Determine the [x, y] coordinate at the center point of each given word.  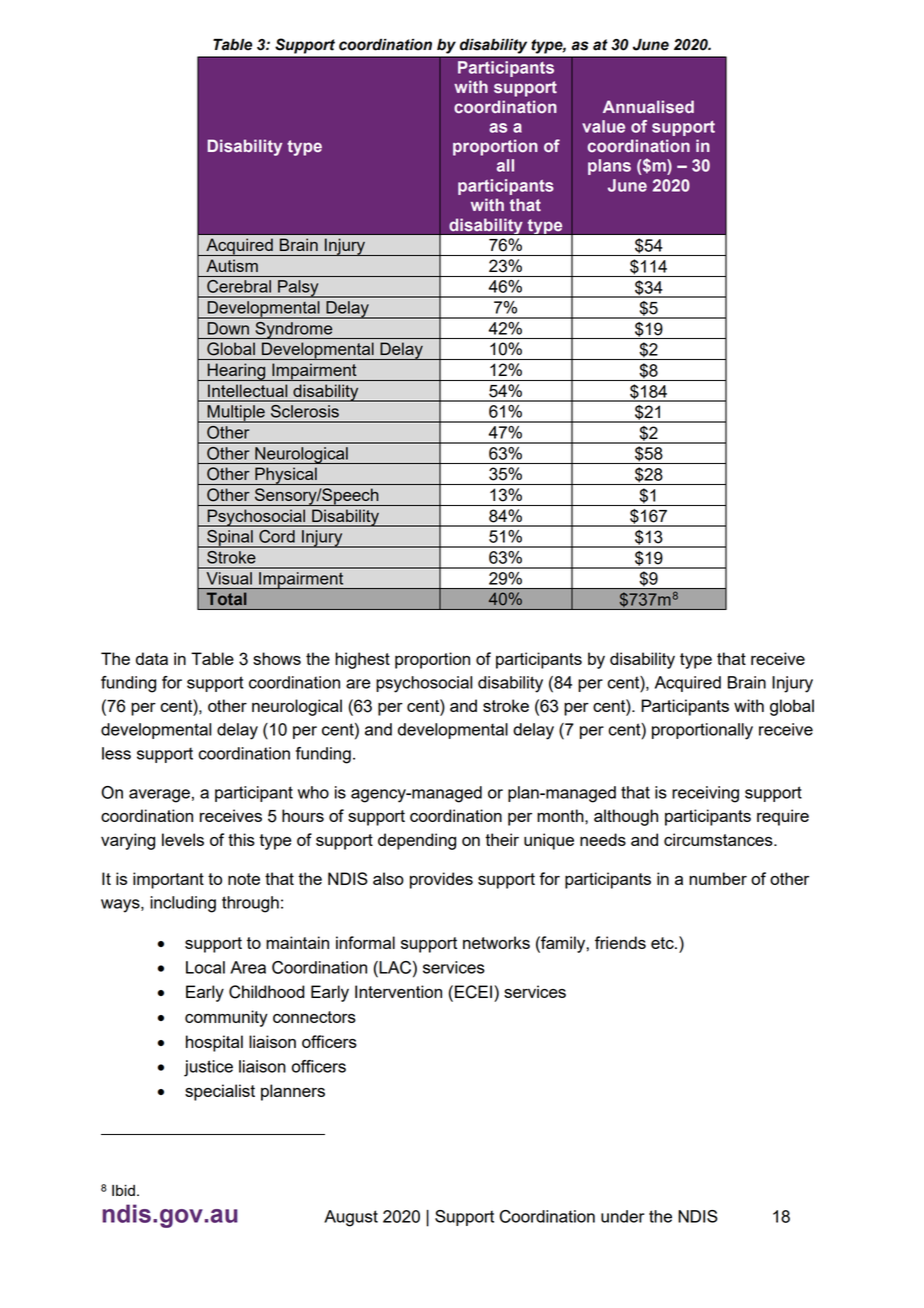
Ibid [123, 1190]
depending [417, 841]
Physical [286, 476]
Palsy [298, 289]
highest [362, 660]
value [603, 126]
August [351, 1218]
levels [183, 839]
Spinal [230, 539]
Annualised [648, 106]
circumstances [719, 839]
